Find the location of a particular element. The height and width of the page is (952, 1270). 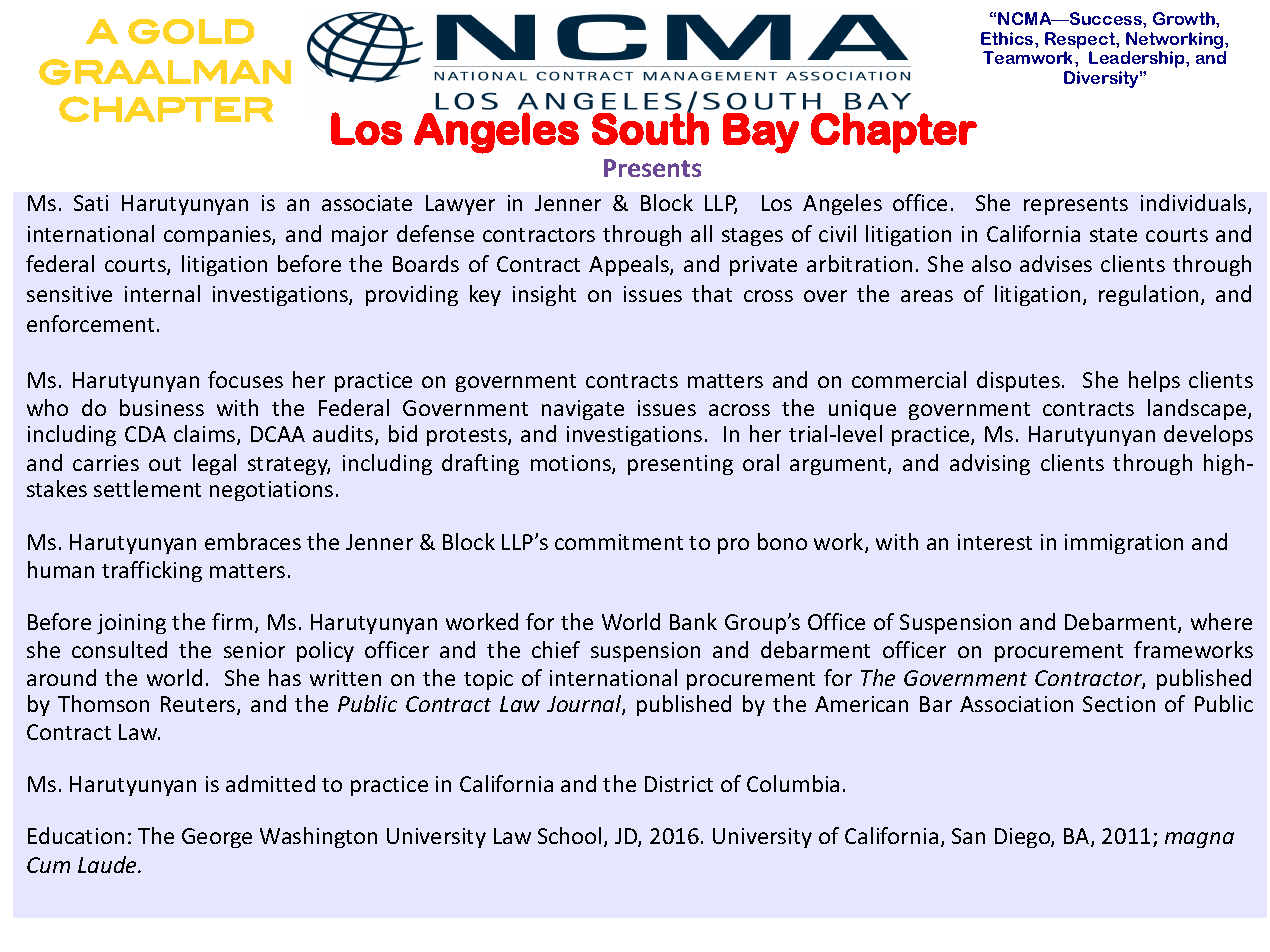

Leadership is located at coordinates (1138, 59).
